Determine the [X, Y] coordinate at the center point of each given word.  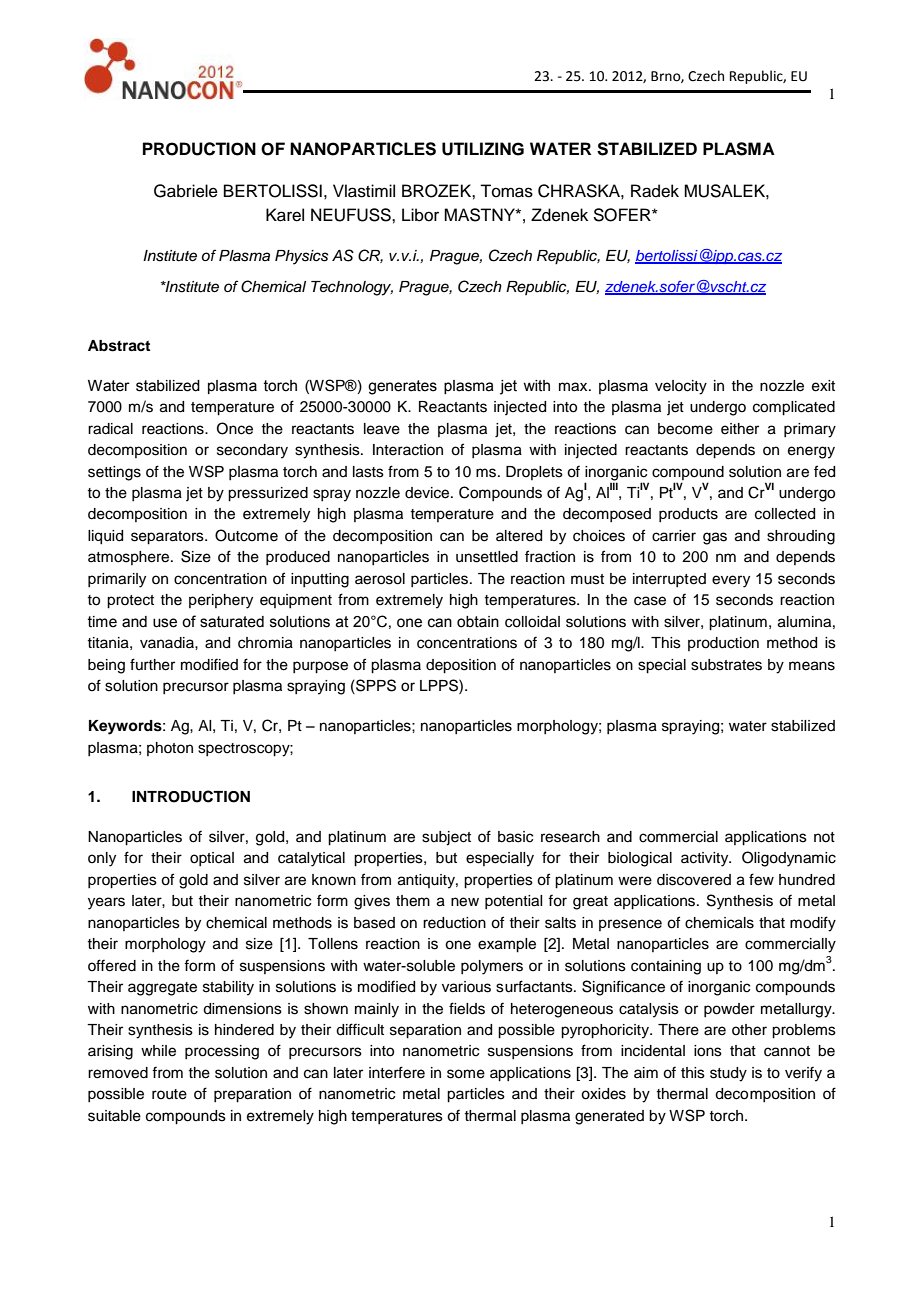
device [428, 493]
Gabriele [186, 191]
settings [114, 473]
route [169, 1094]
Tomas [506, 191]
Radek [655, 191]
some [466, 1074]
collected [785, 514]
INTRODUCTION [191, 796]
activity [706, 859]
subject [446, 838]
